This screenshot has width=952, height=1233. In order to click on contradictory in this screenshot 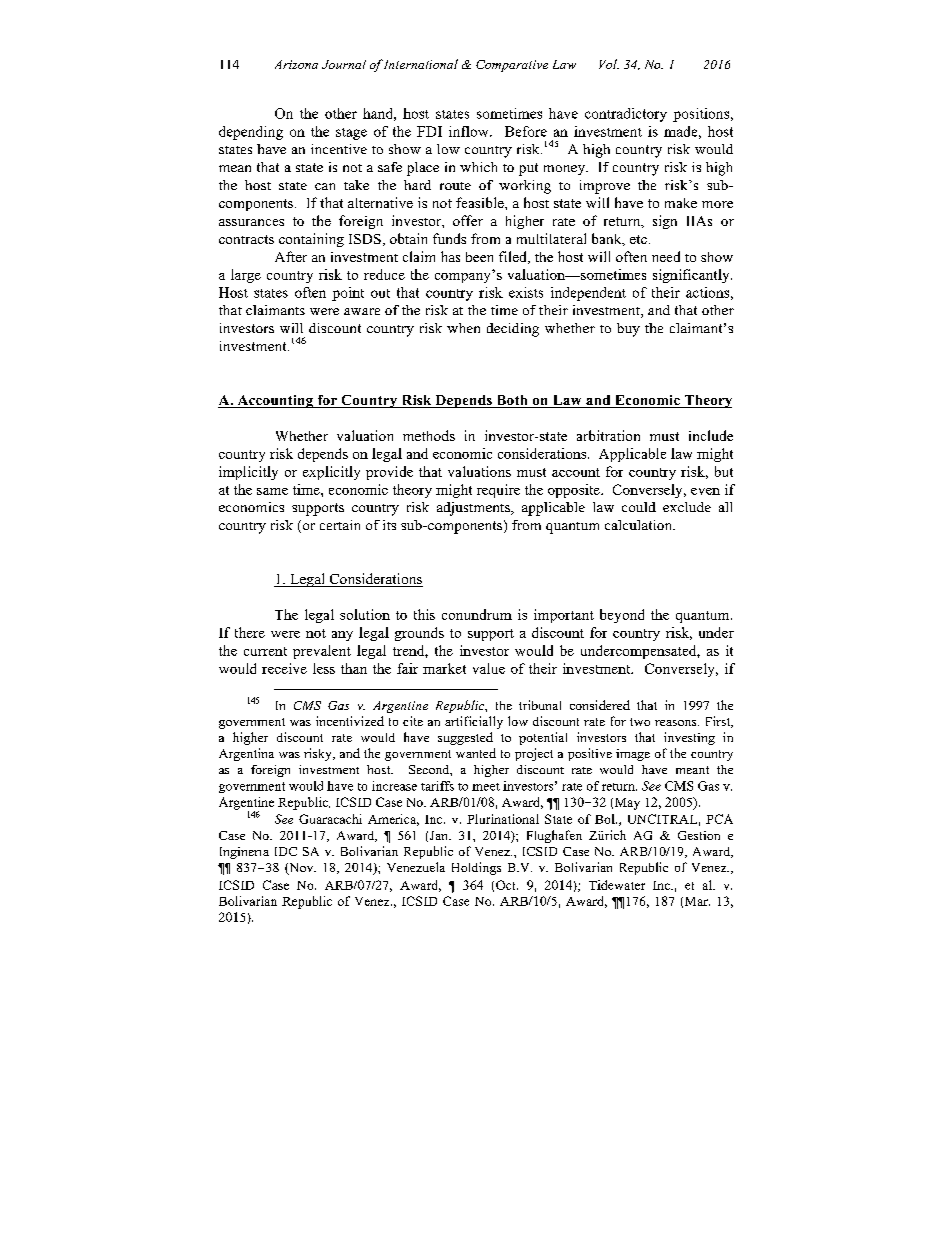, I will do `click(626, 115)`.
